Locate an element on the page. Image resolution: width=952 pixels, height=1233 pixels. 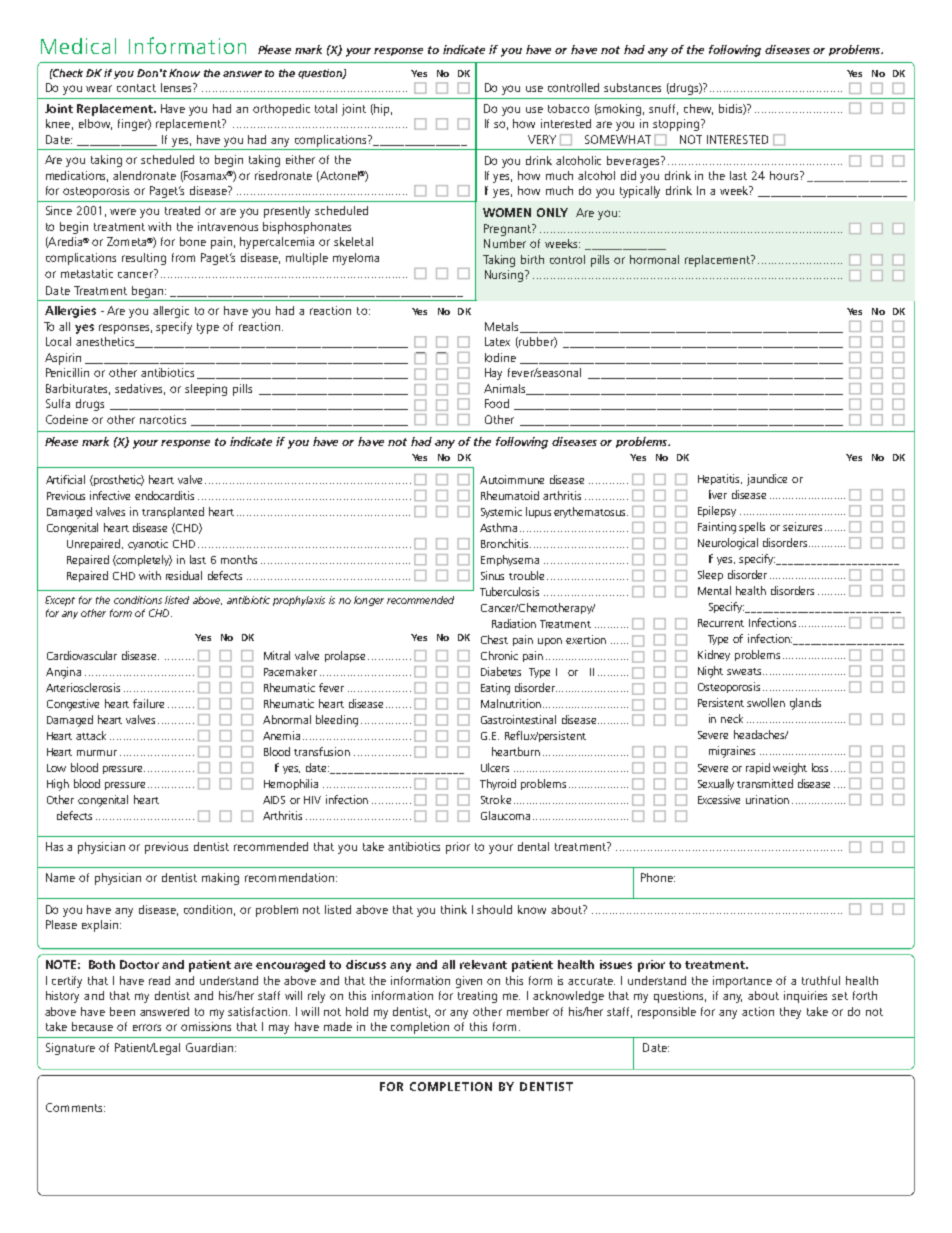
Emphysema is located at coordinates (510, 560).
